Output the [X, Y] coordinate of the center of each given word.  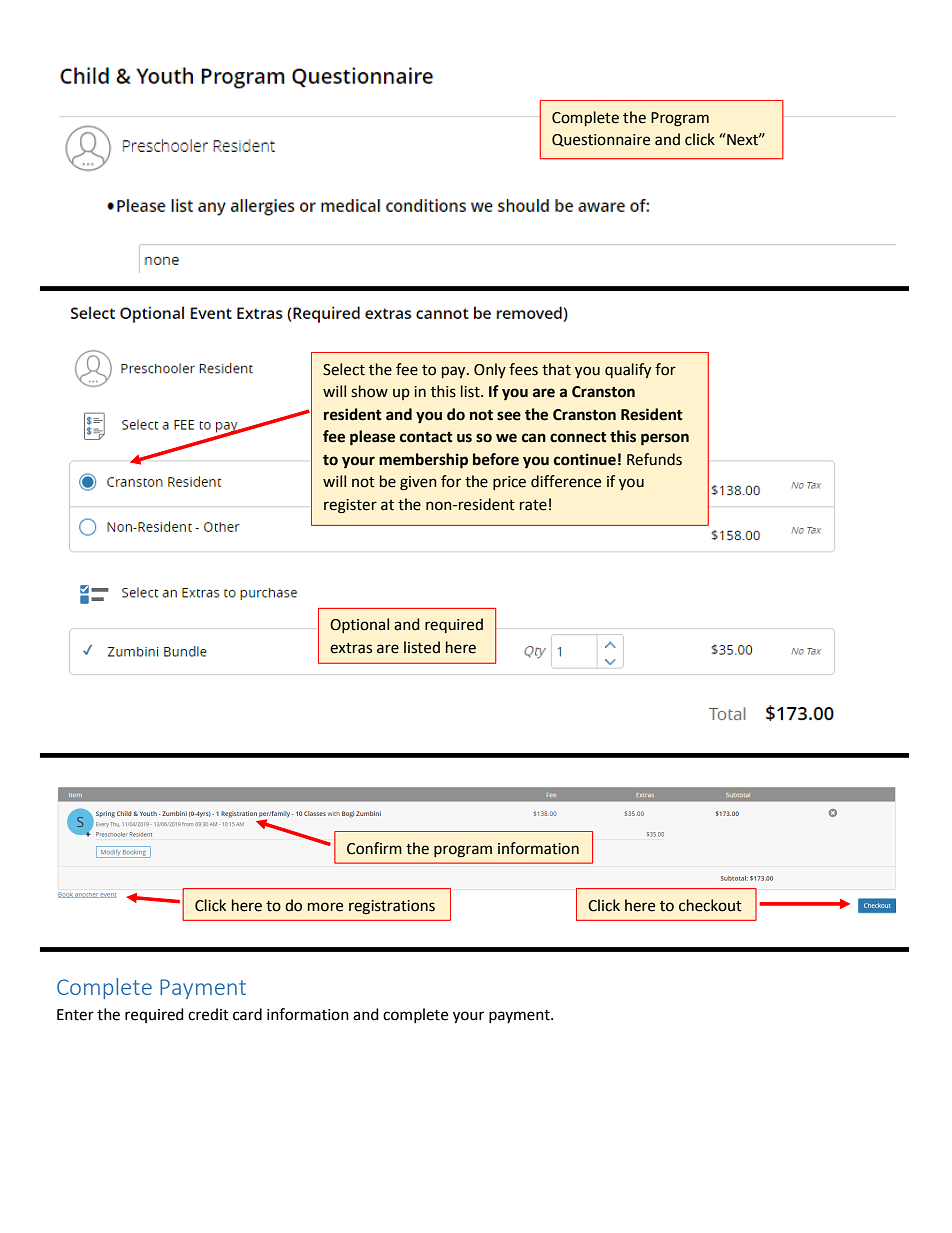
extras [351, 648]
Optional [359, 625]
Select [344, 369]
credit [208, 1014]
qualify [628, 370]
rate [533, 505]
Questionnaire [601, 140]
